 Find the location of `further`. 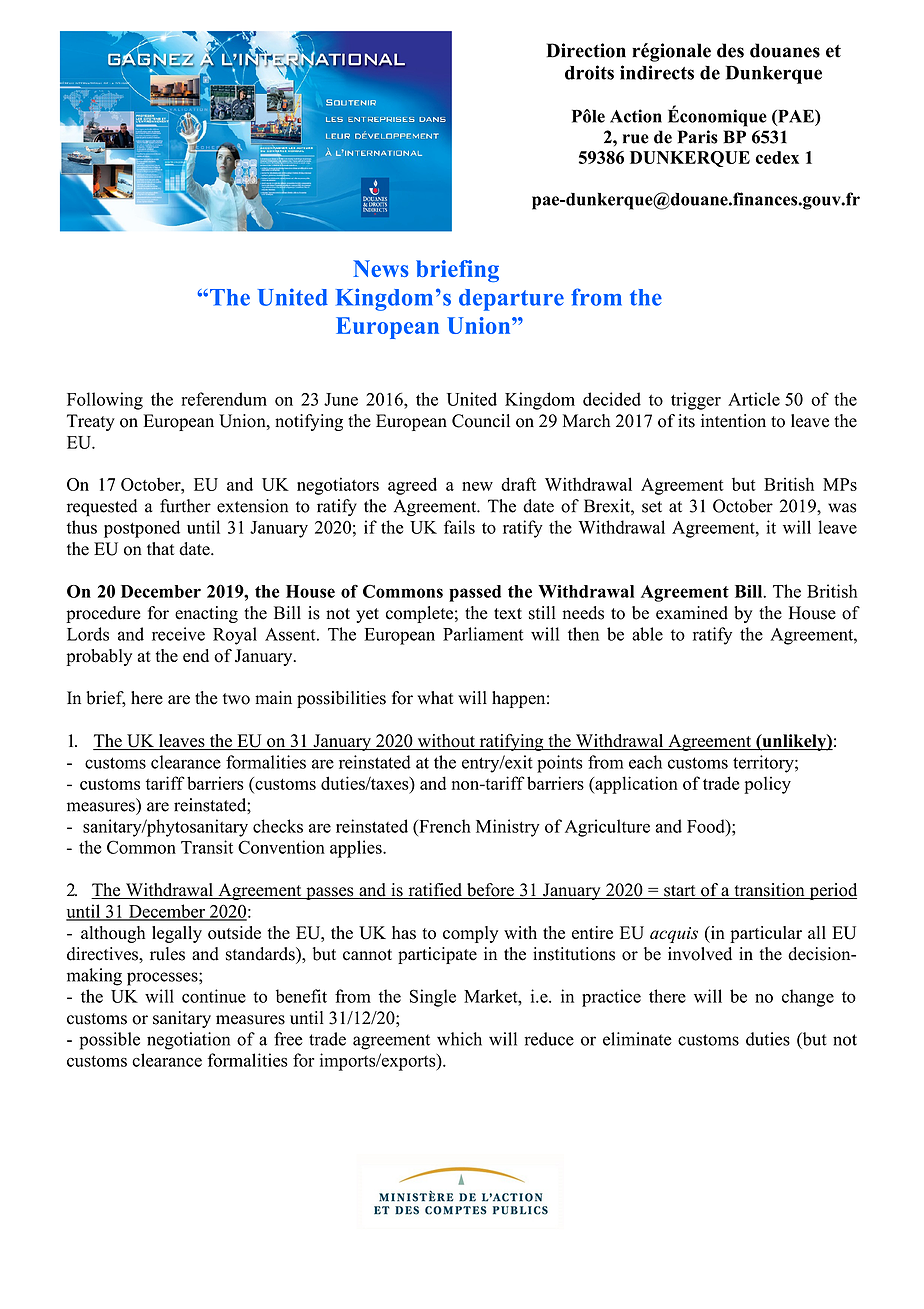

further is located at coordinates (185, 506).
